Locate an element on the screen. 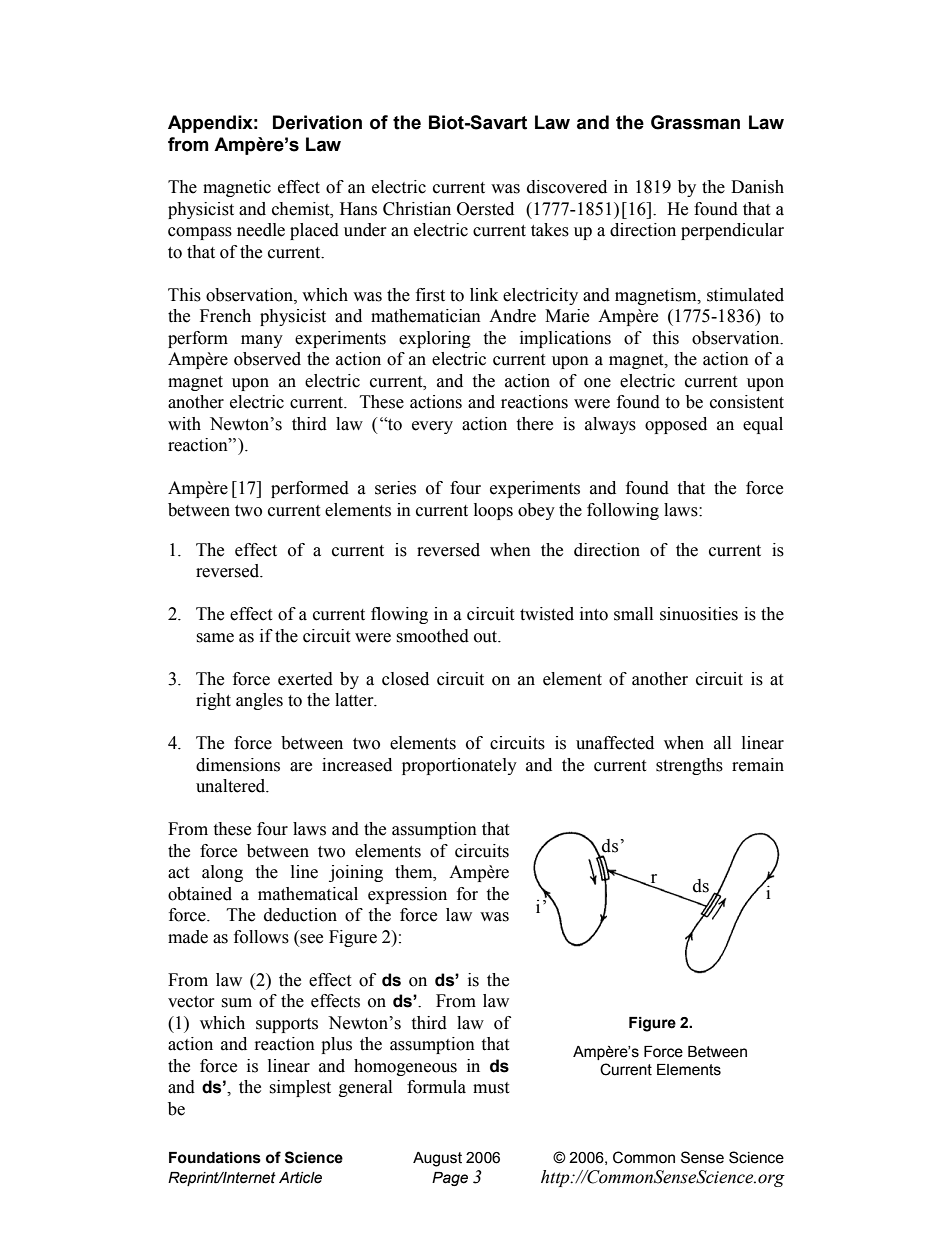  observed is located at coordinates (267, 359).
